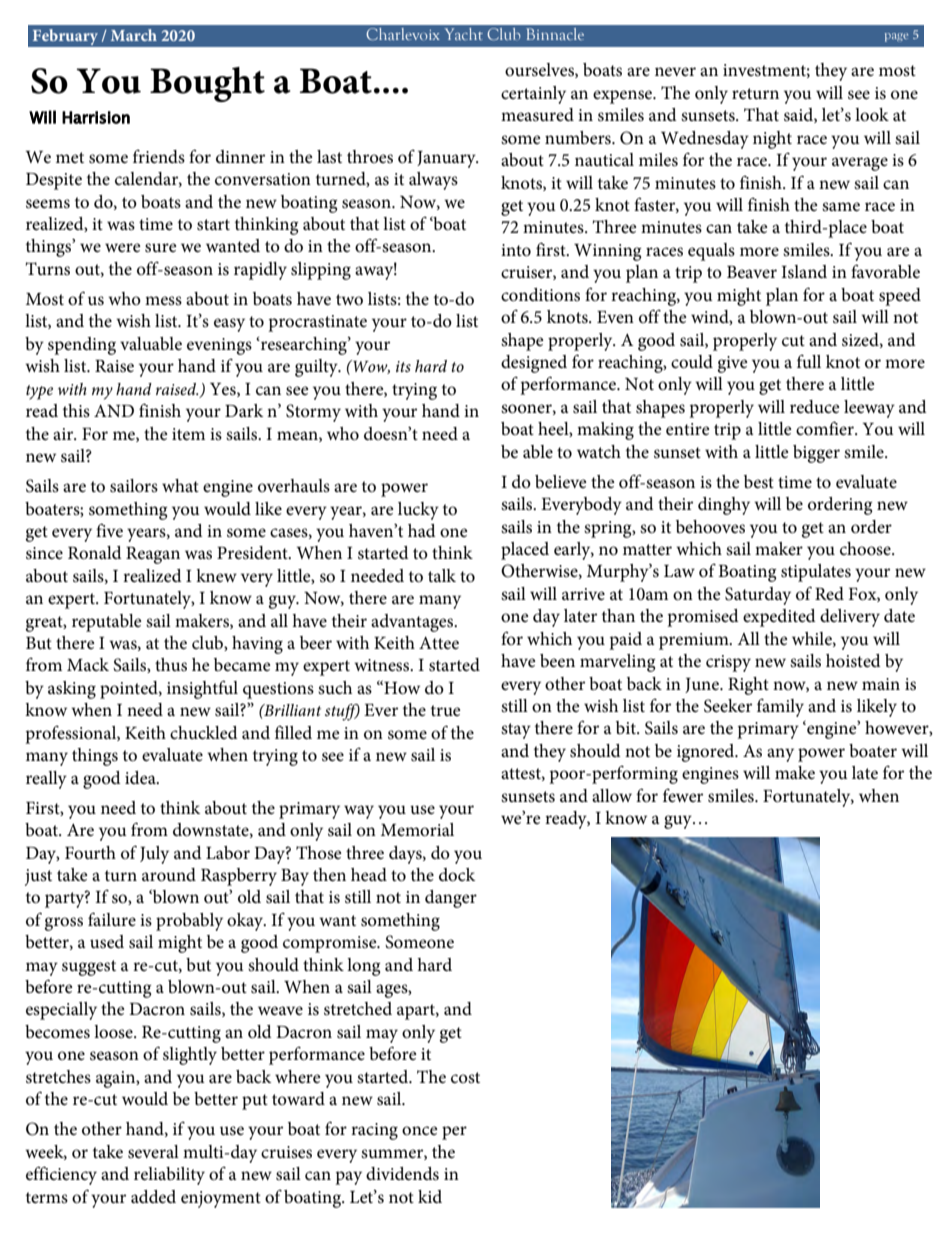  I want to click on item, so click(188, 434).
